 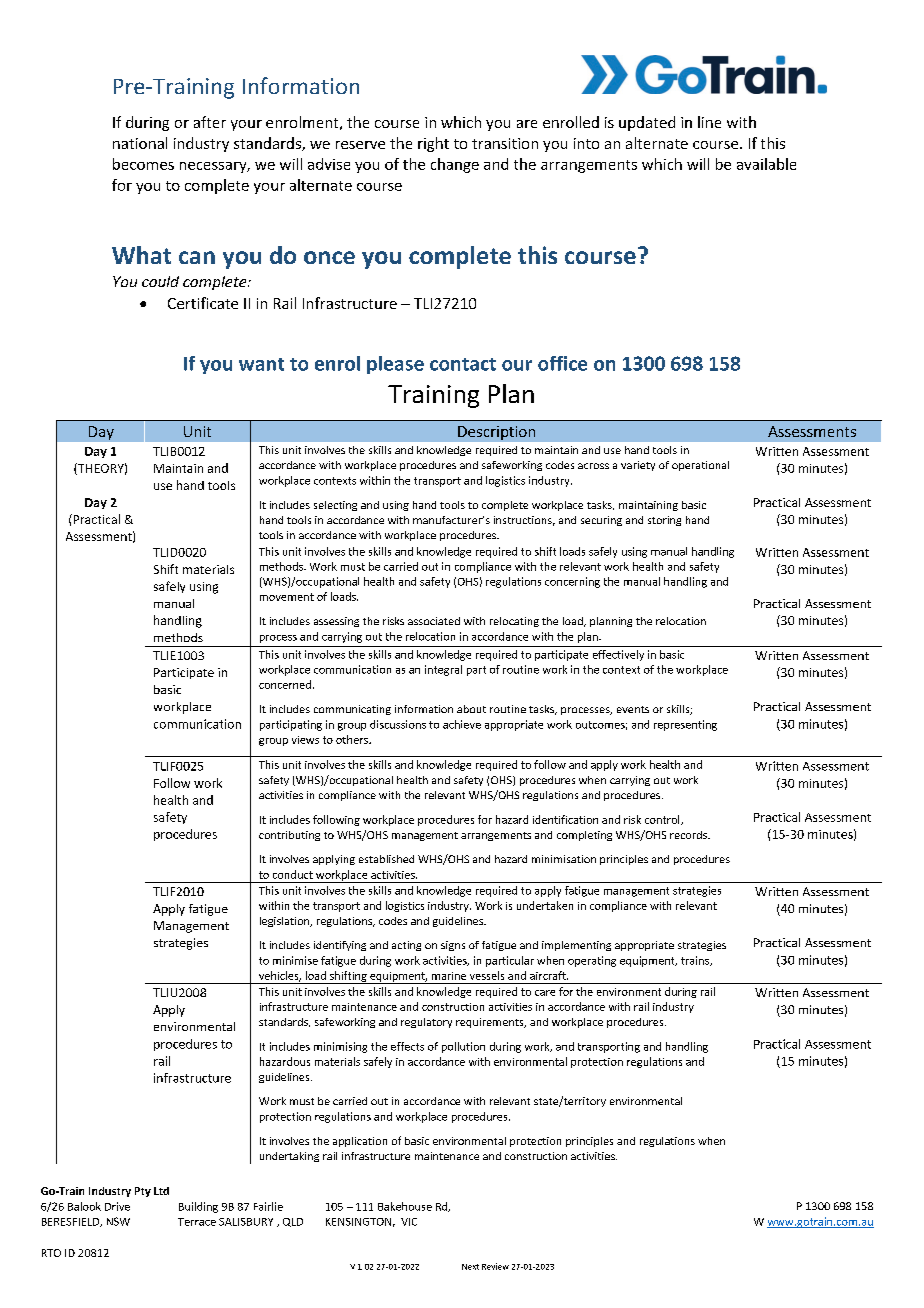 I want to click on movement, so click(x=287, y=597).
